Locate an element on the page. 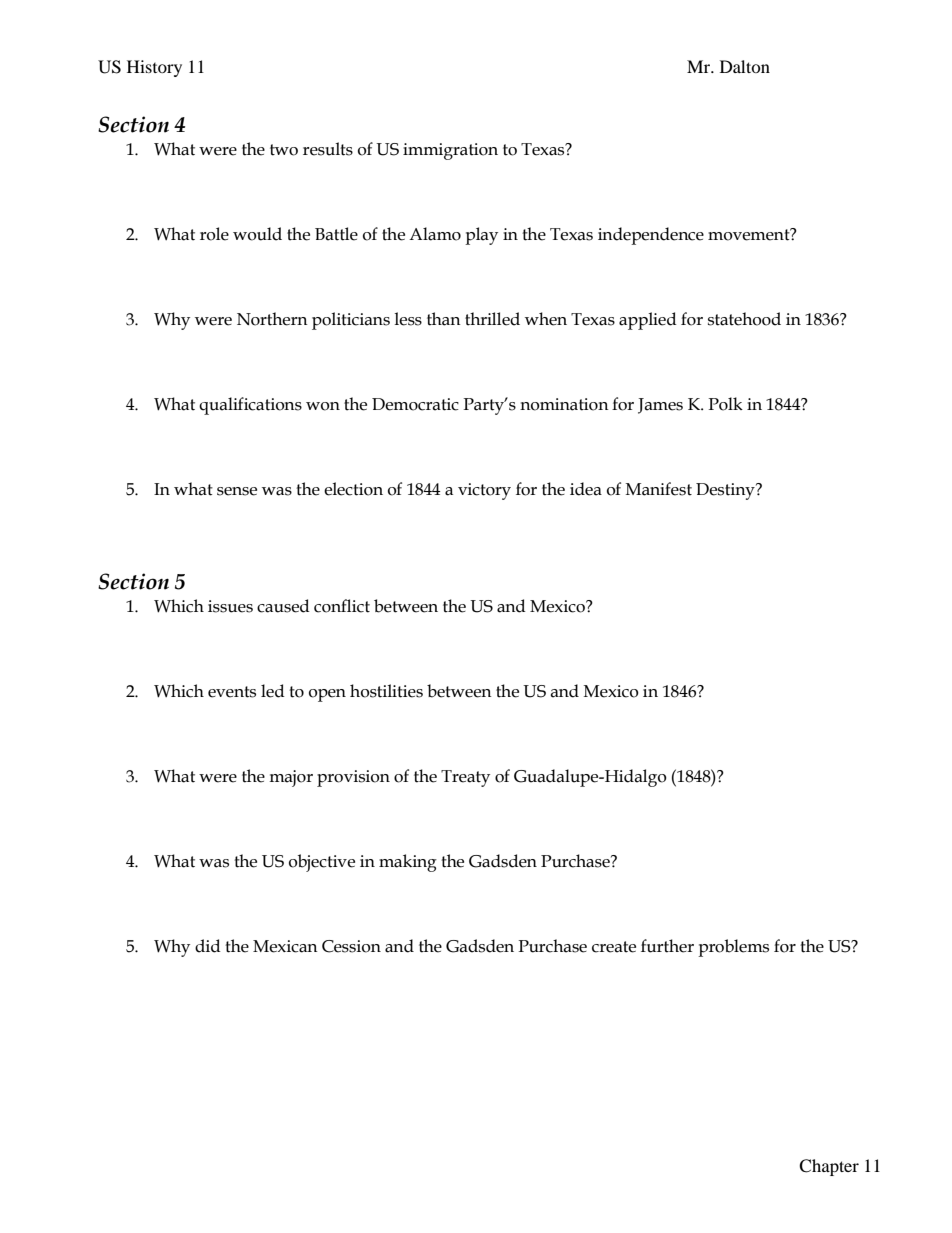 Image resolution: width=952 pixels, height=1233 pixels. two is located at coordinates (284, 150).
